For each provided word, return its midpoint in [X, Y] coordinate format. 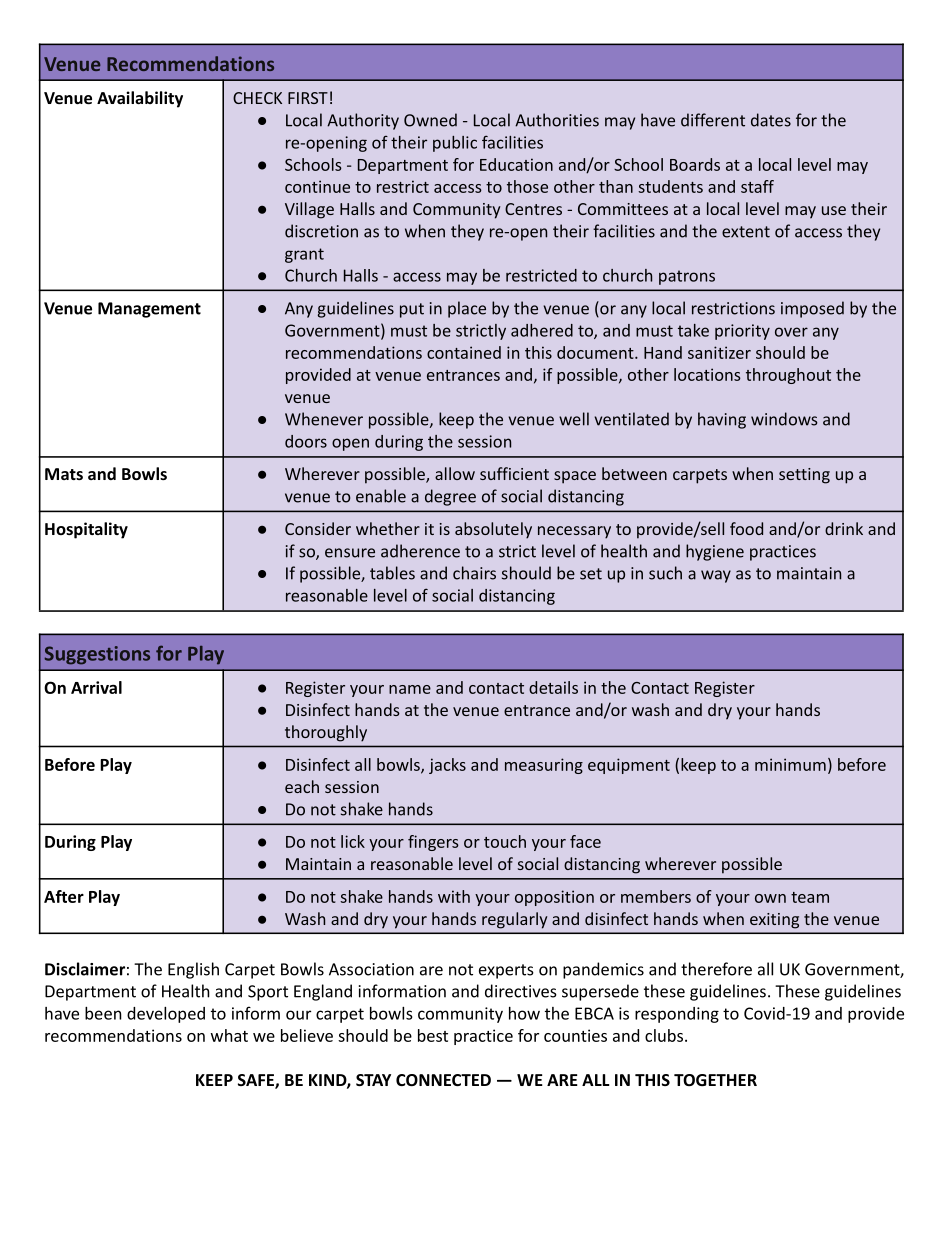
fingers [433, 843]
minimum [790, 764]
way [716, 576]
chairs [474, 573]
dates [771, 120]
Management [149, 310]
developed [166, 1015]
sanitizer [719, 352]
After [64, 896]
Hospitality [86, 530]
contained [464, 352]
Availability [140, 99]
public [455, 144]
